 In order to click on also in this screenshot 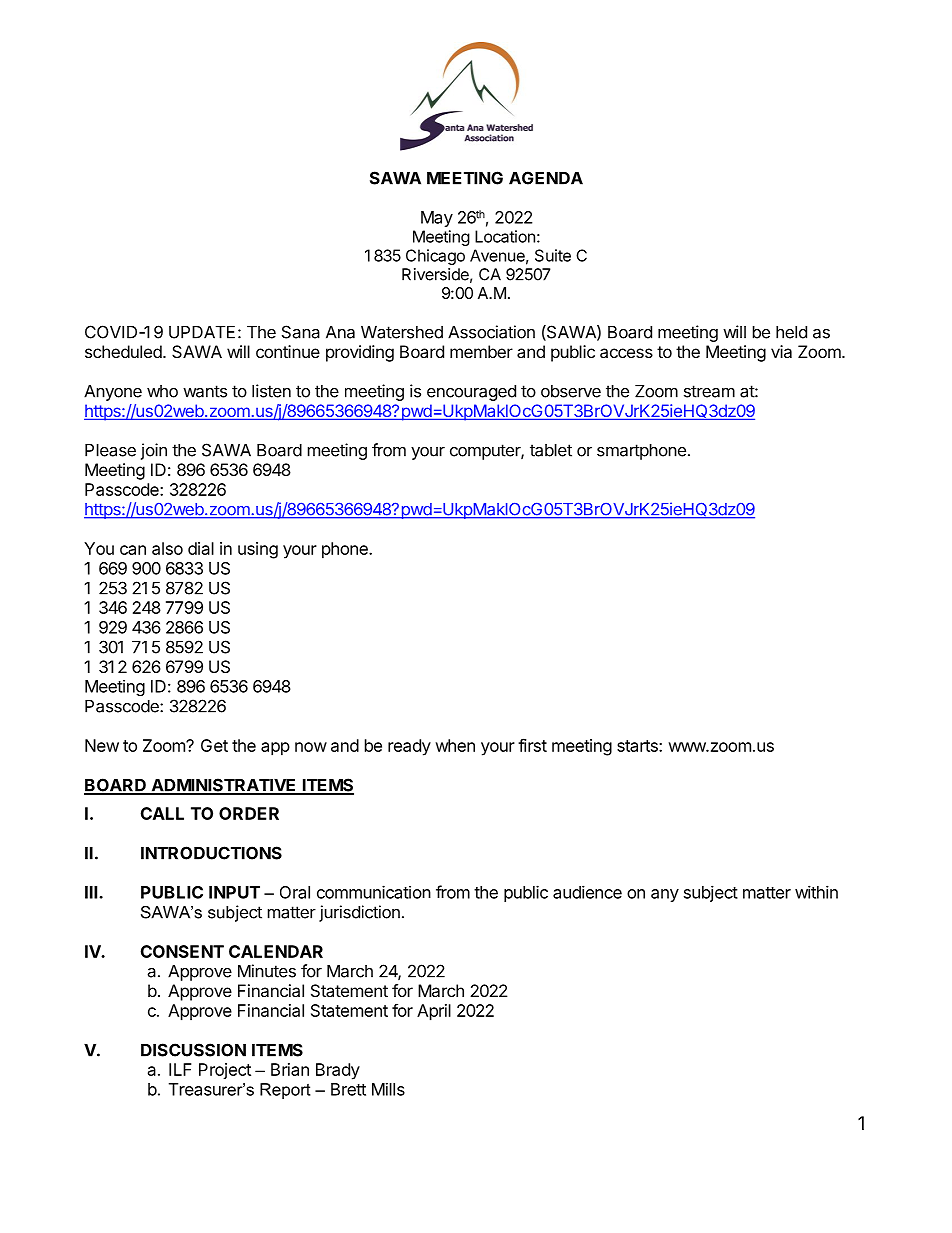, I will do `click(167, 548)`.
